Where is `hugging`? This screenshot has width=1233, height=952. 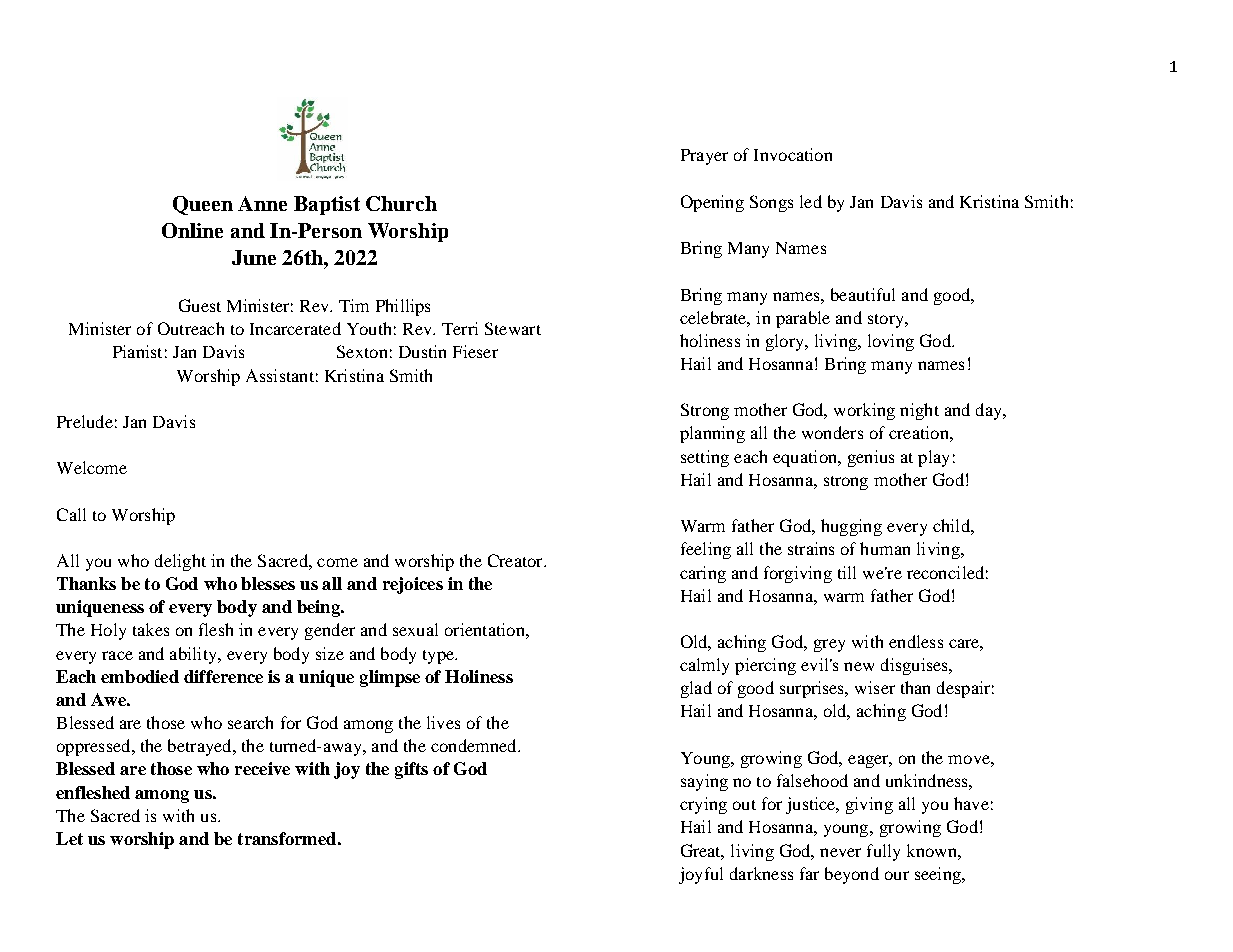
hugging is located at coordinates (851, 527).
